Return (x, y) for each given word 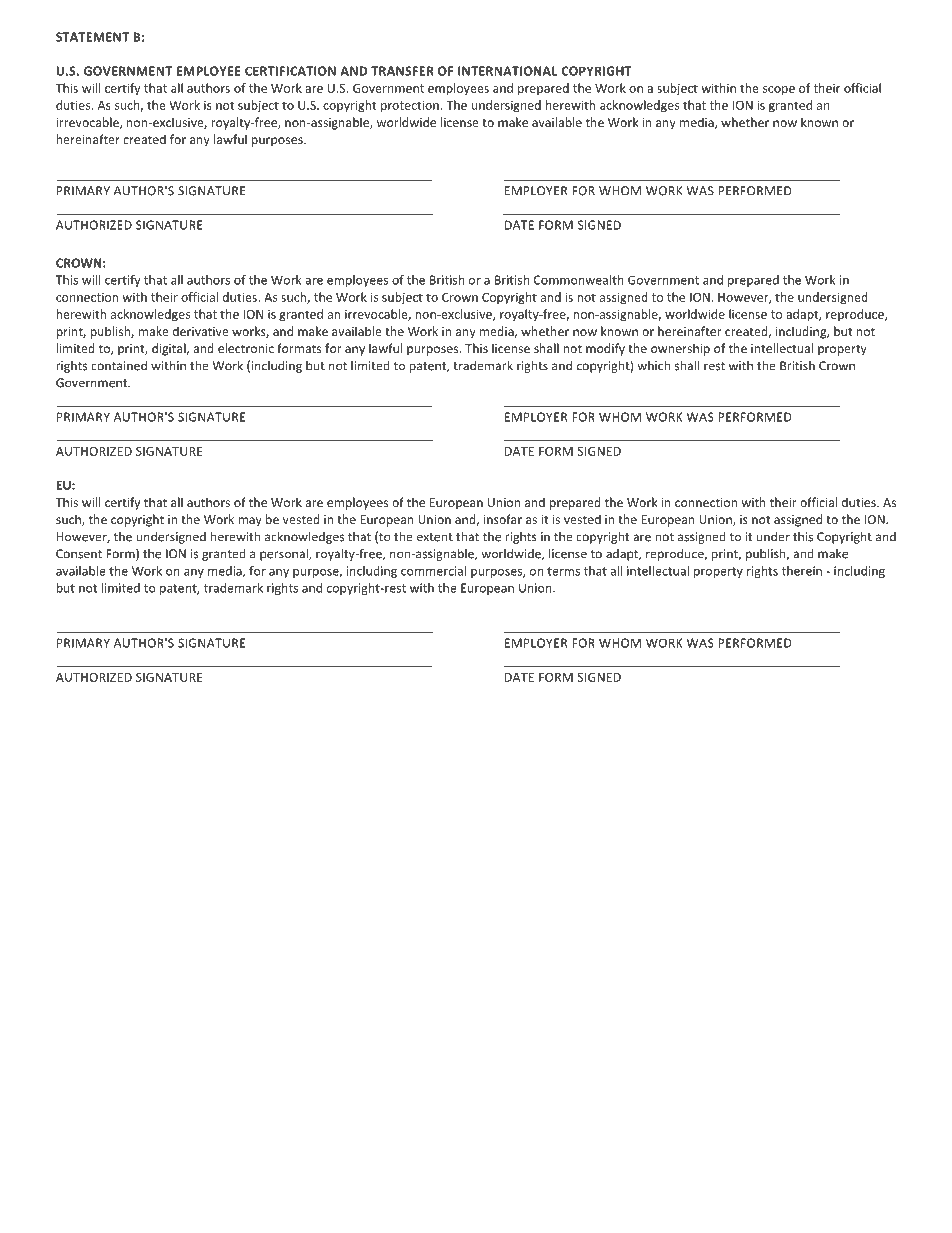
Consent (79, 554)
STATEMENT (92, 37)
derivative (201, 331)
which (653, 365)
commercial (433, 571)
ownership (680, 349)
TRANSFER (402, 71)
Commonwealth (578, 280)
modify (605, 349)
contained (119, 366)
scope (779, 91)
